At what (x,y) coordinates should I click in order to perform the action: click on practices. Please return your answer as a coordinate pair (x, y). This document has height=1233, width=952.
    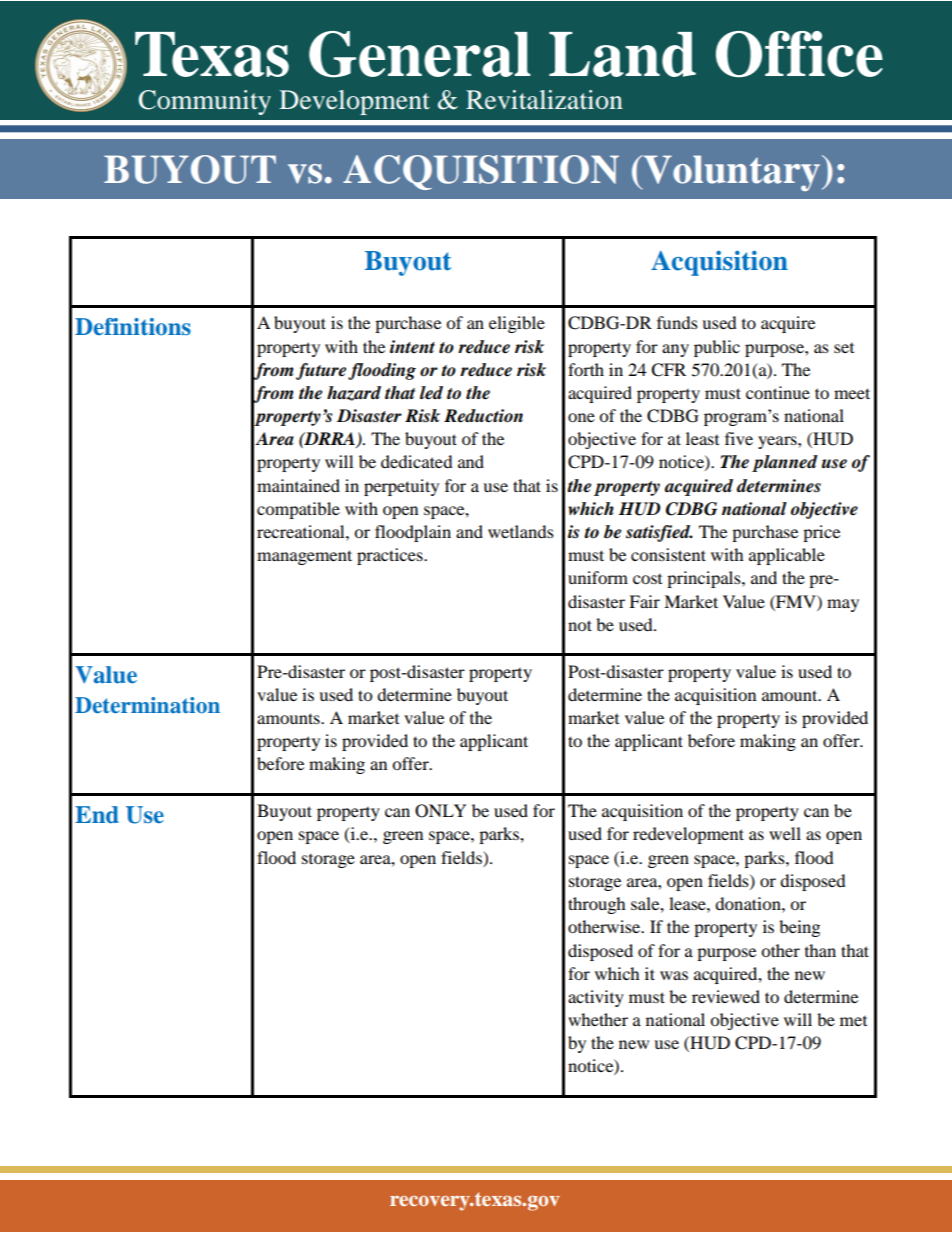
    Looking at the image, I should click on (391, 556).
